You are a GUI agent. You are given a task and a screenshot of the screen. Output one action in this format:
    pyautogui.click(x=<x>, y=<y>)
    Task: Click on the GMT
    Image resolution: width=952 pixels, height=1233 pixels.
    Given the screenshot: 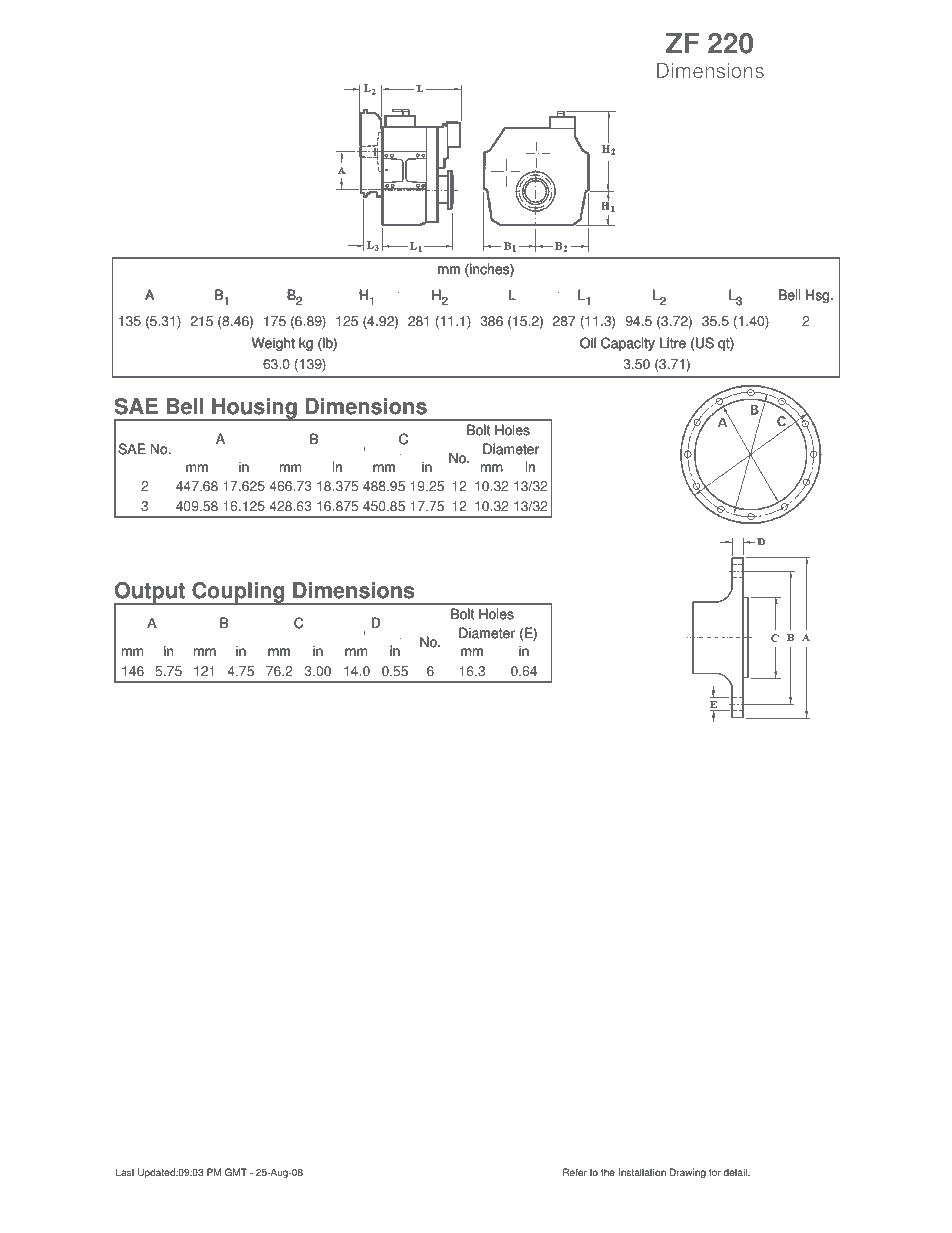 What is the action you would take?
    pyautogui.click(x=236, y=1172)
